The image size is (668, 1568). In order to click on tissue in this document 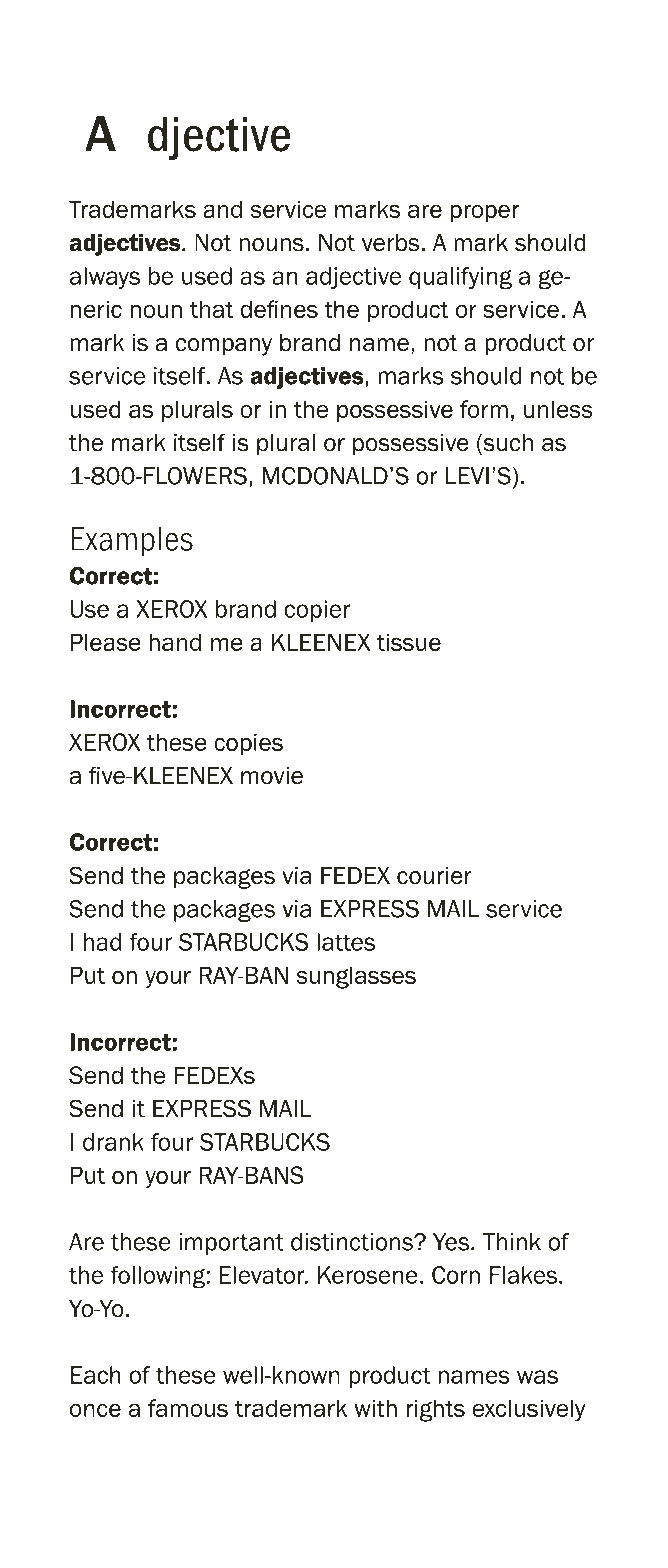, I will do `click(409, 642)`.
